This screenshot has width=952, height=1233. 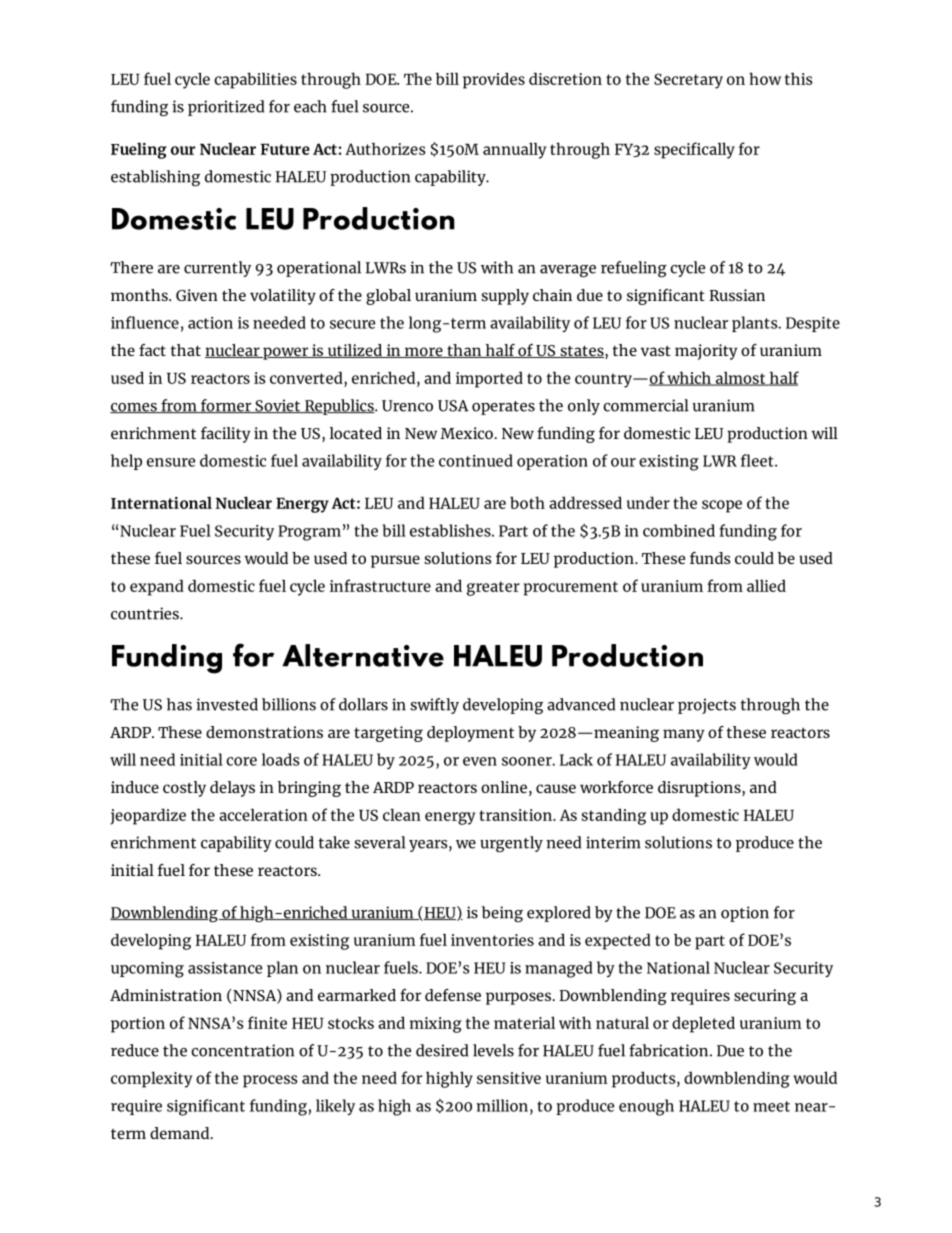 I want to click on Mexico, so click(x=467, y=433).
